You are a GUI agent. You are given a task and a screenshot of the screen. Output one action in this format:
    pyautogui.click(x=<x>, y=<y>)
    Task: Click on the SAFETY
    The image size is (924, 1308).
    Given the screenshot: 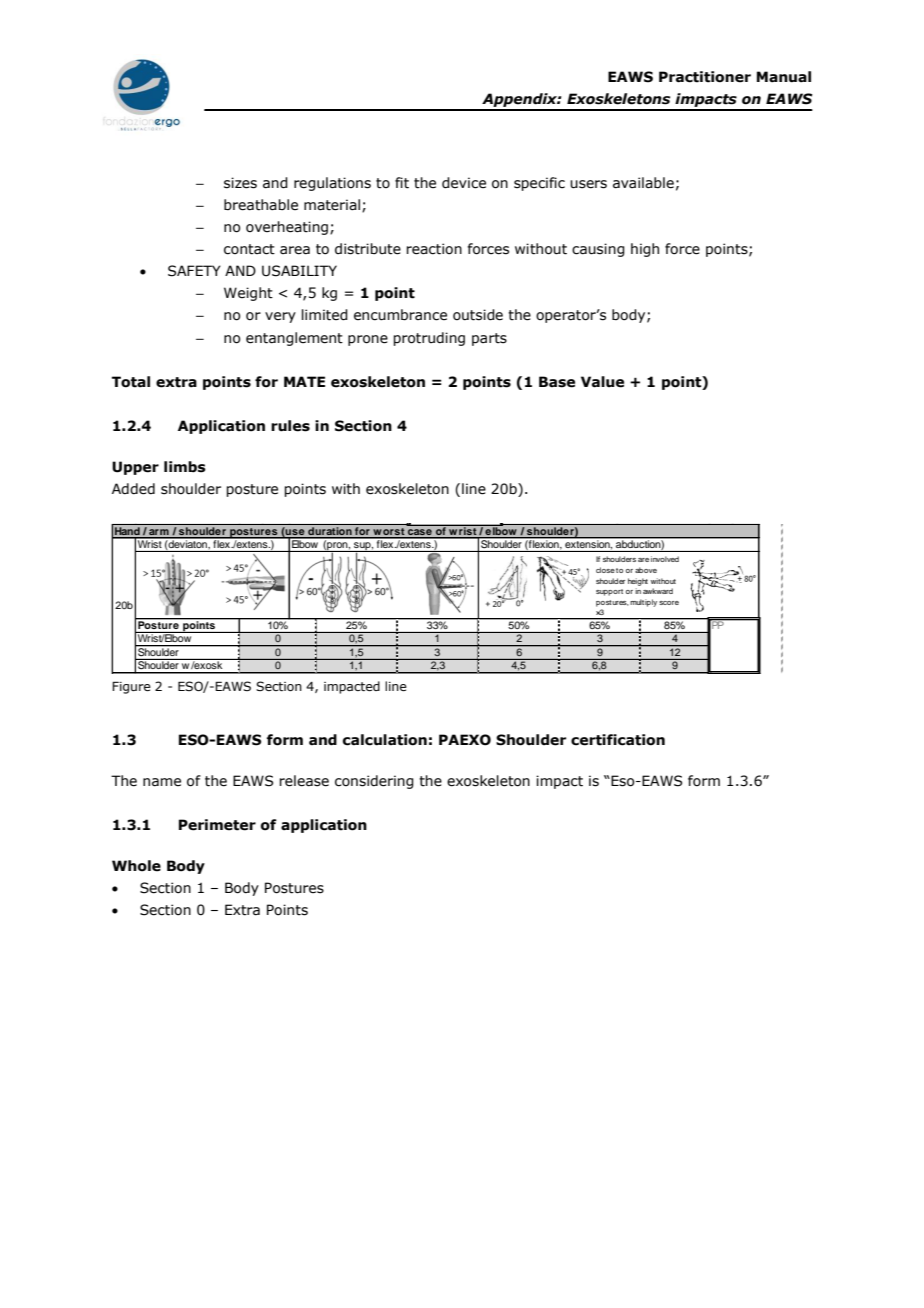 What is the action you would take?
    pyautogui.click(x=194, y=271)
